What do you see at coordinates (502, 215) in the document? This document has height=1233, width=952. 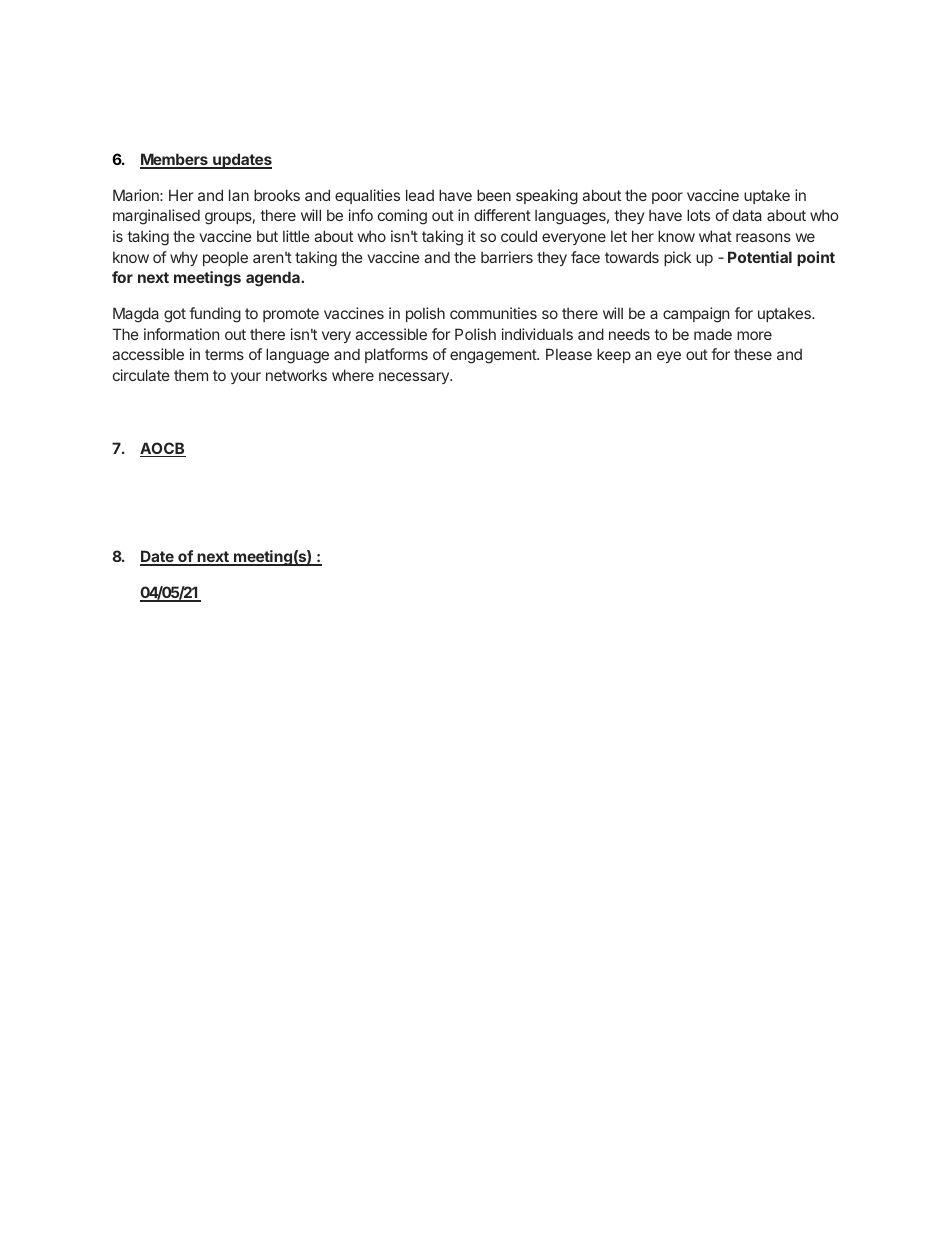 I see `different` at bounding box center [502, 215].
